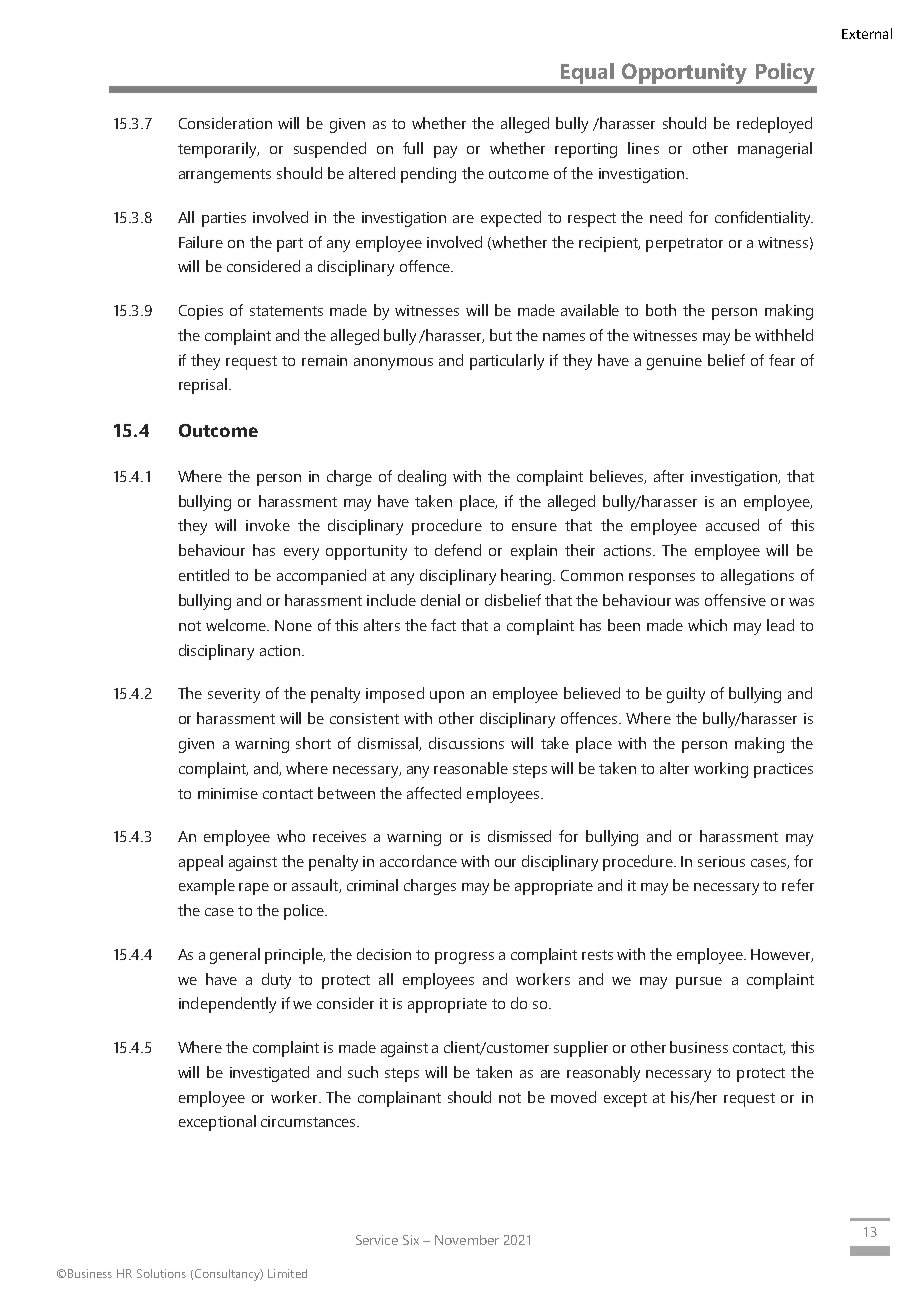 Image resolution: width=924 pixels, height=1308 pixels. I want to click on who, so click(291, 836).
